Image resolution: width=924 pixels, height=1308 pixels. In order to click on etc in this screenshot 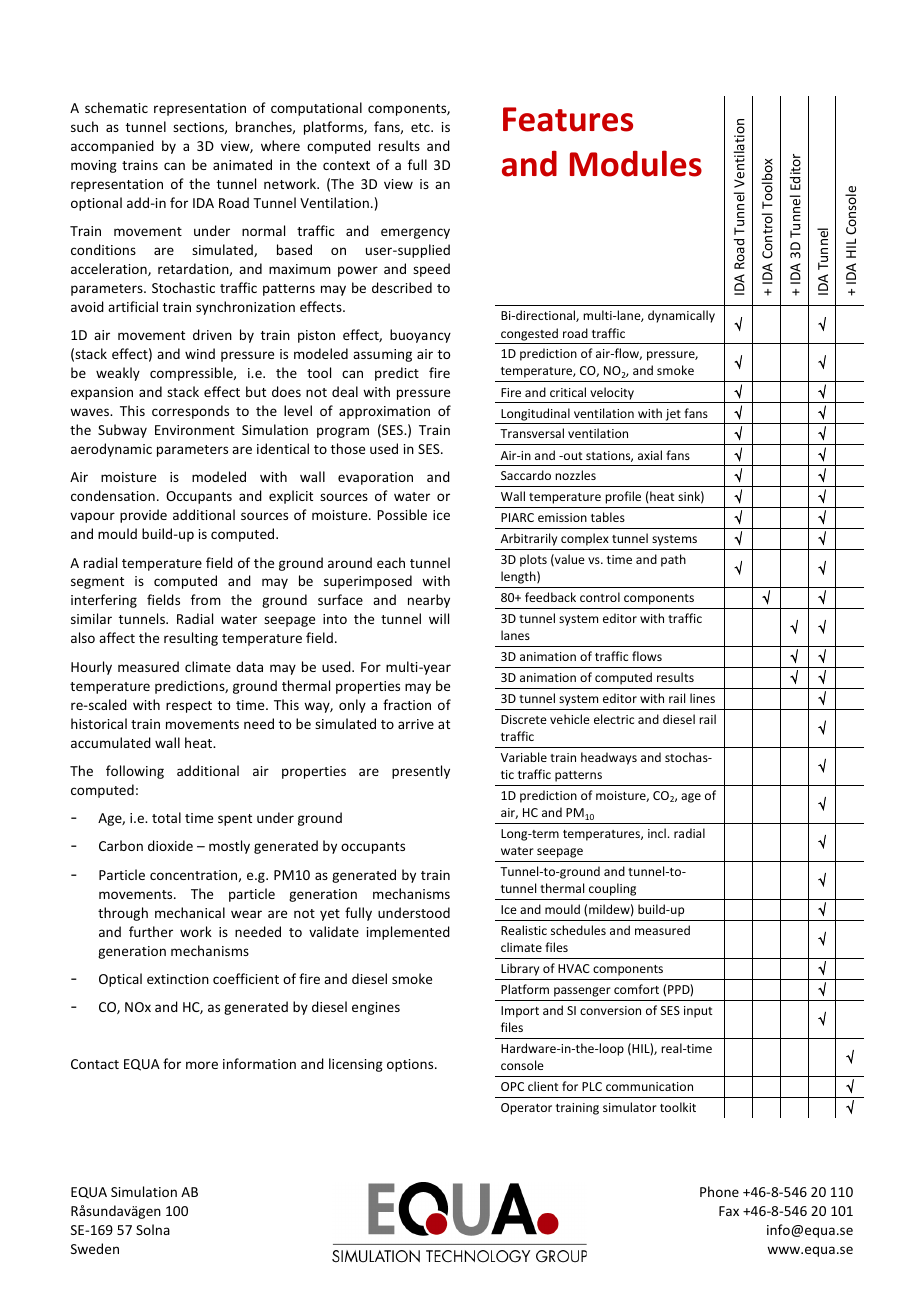, I will do `click(421, 127)`.
